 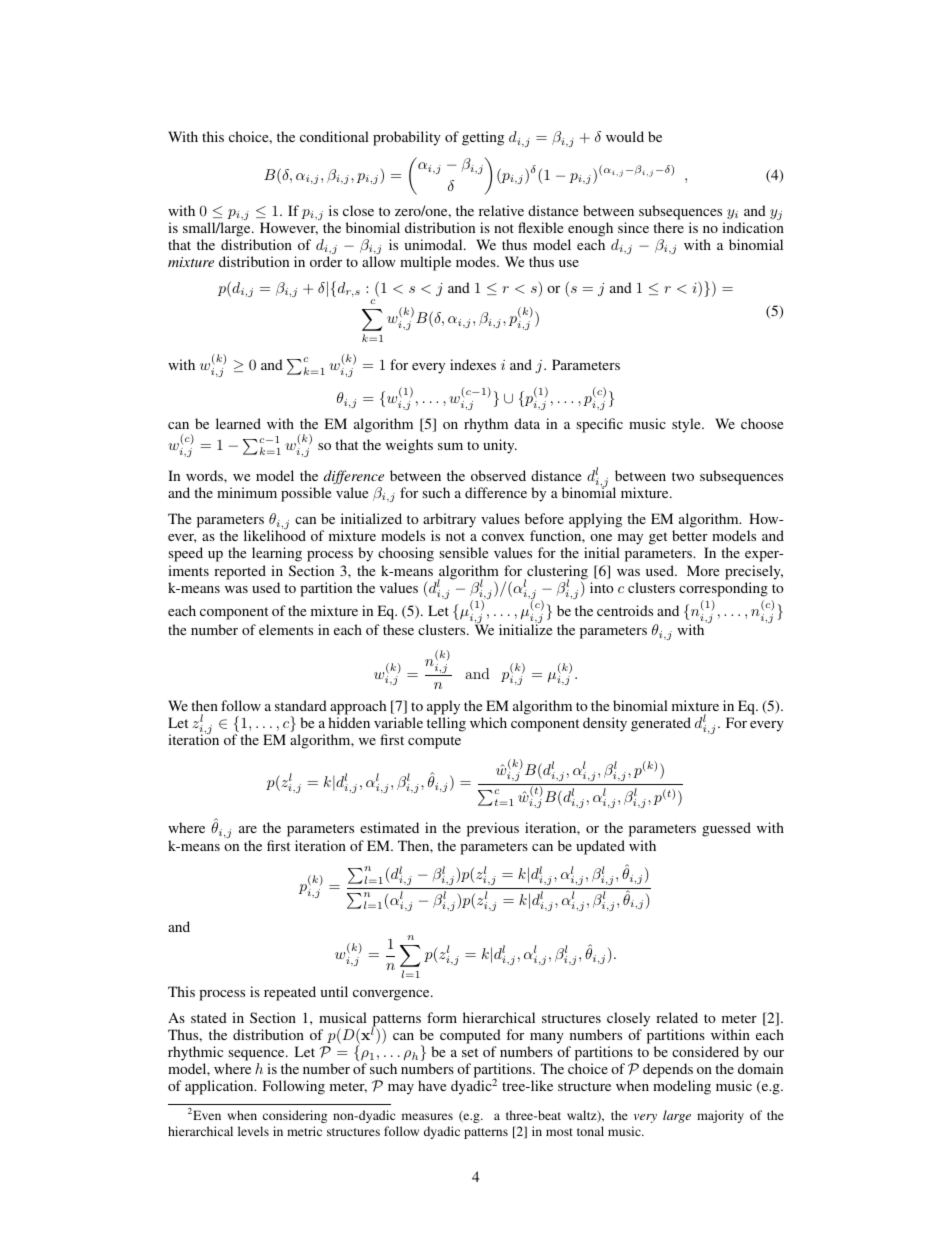 I want to click on conditional, so click(x=334, y=136).
